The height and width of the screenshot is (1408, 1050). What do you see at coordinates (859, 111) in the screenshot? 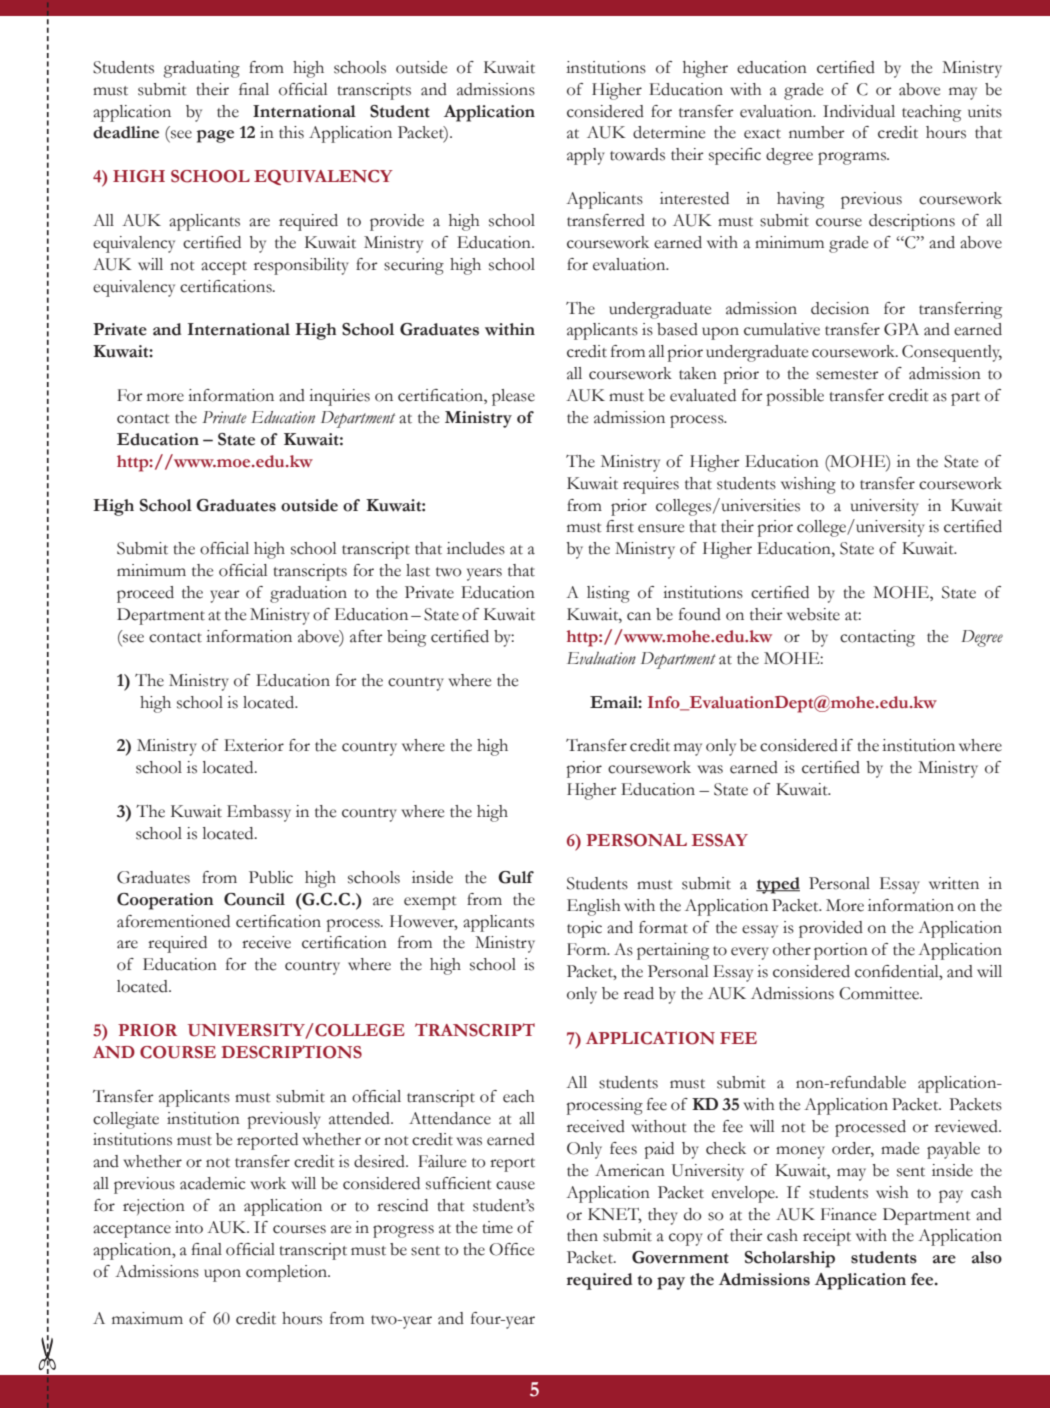
I see `Individual` at bounding box center [859, 111].
